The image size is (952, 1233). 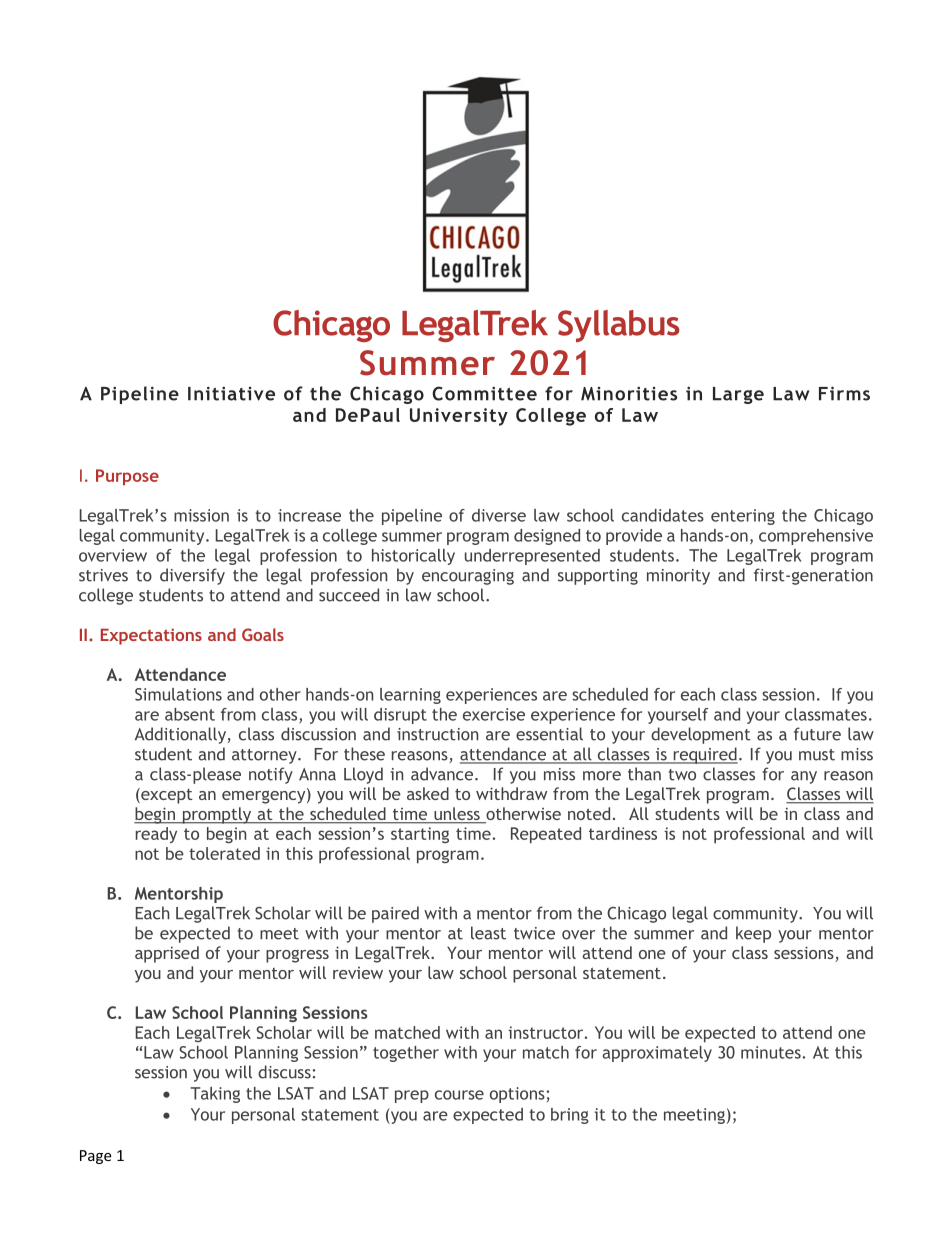 I want to click on Repeated, so click(x=546, y=835).
